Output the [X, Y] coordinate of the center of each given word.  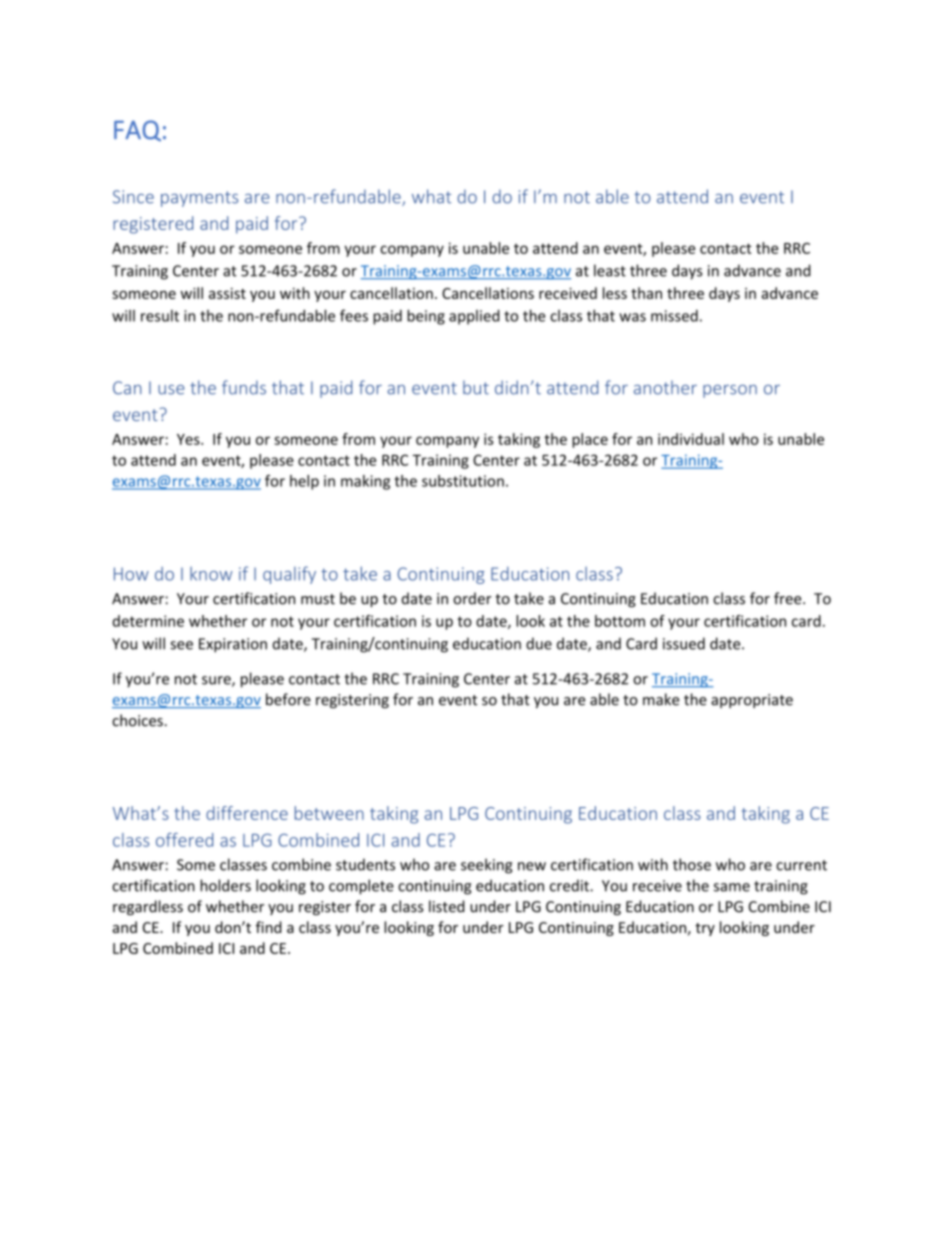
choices [138, 720]
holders [225, 885]
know [211, 574]
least [610, 270]
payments [199, 199]
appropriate [752, 701]
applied [474, 317]
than [646, 293]
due [539, 643]
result [160, 316]
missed [674, 316]
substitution [463, 481]
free [789, 598]
